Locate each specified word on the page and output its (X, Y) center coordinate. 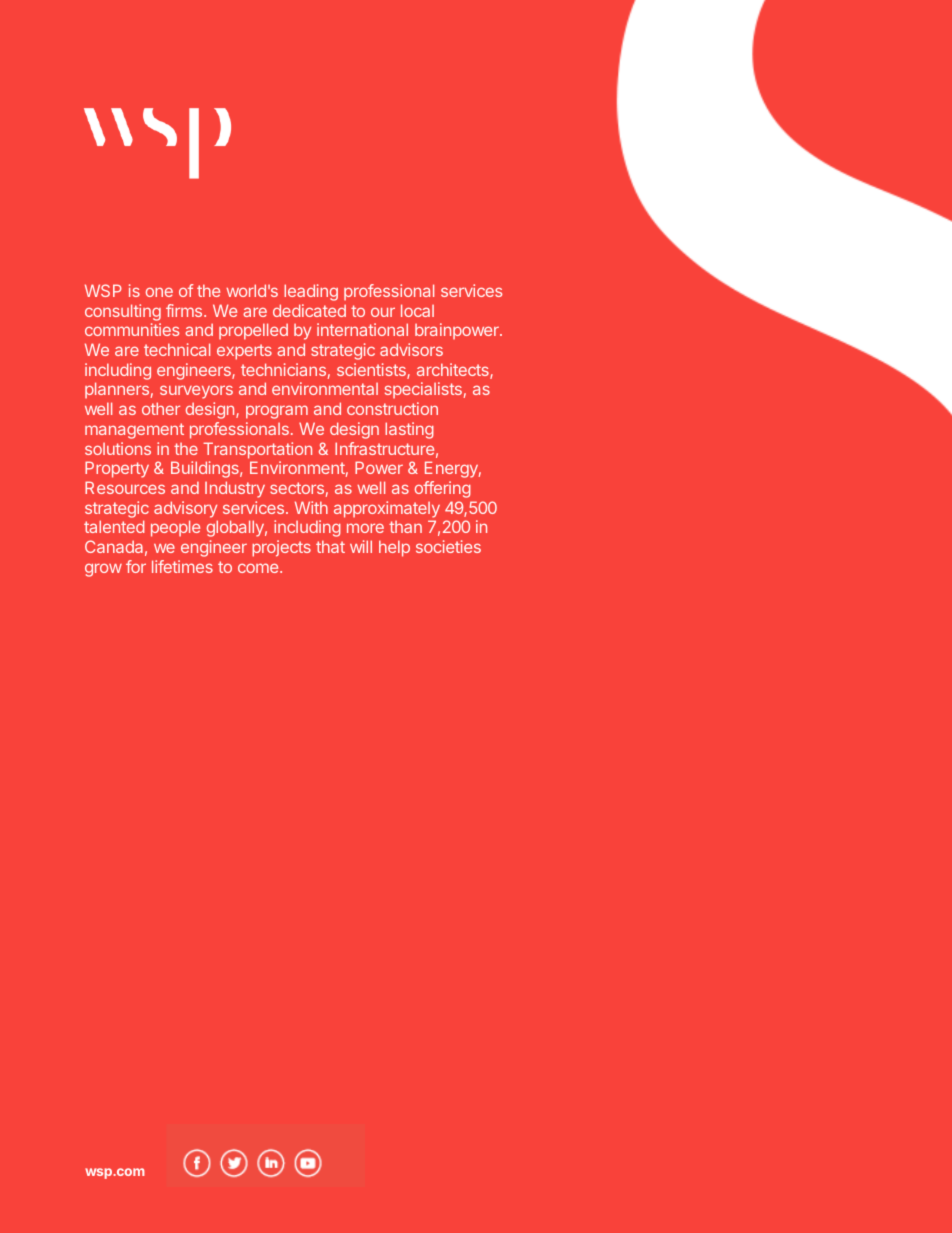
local (417, 310)
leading (311, 292)
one (159, 292)
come (259, 568)
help (394, 548)
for (136, 566)
